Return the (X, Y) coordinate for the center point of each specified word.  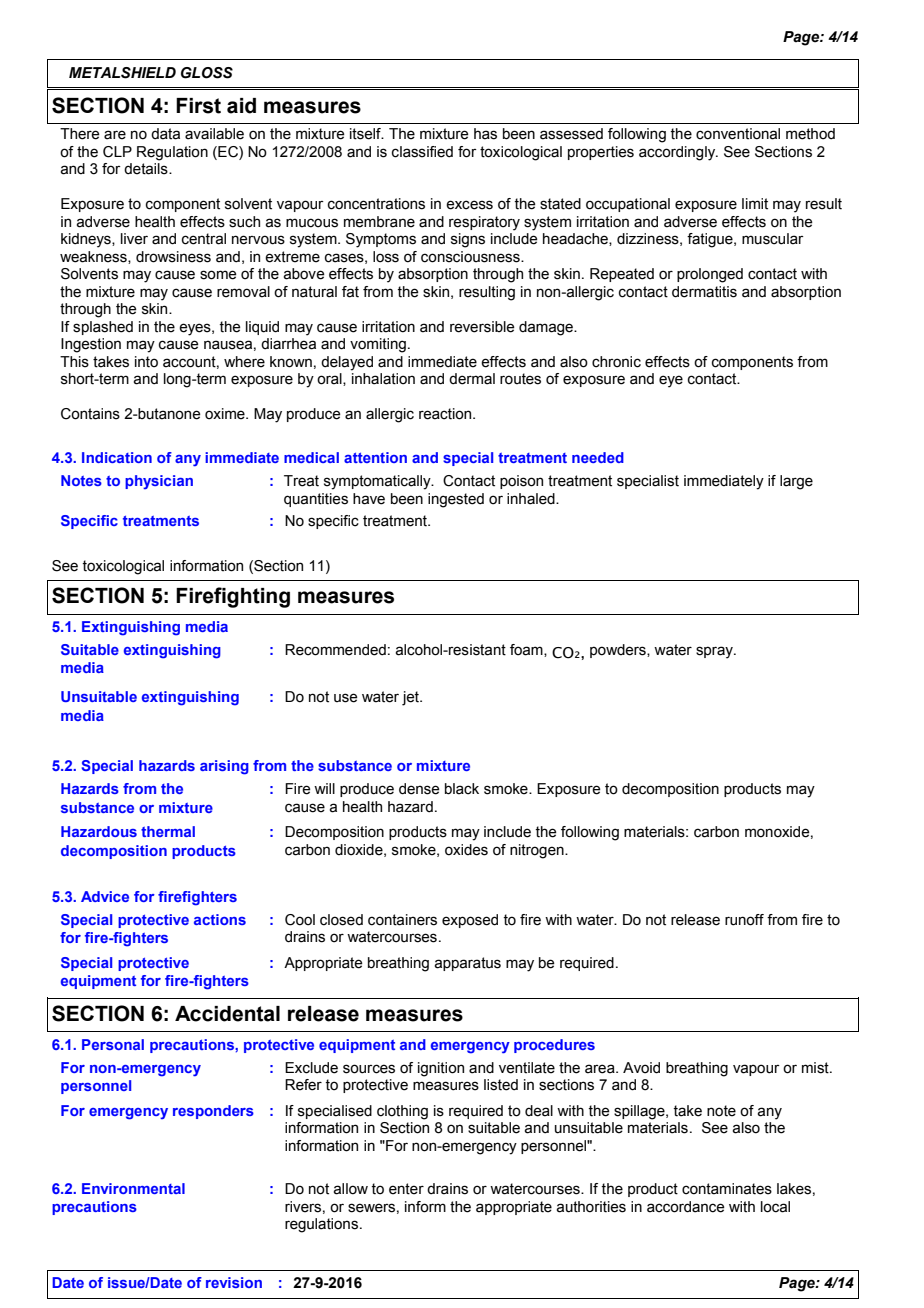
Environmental (133, 1188)
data (165, 134)
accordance (686, 1207)
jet (411, 698)
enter (406, 1189)
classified (422, 152)
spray (715, 652)
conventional (738, 134)
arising (224, 767)
